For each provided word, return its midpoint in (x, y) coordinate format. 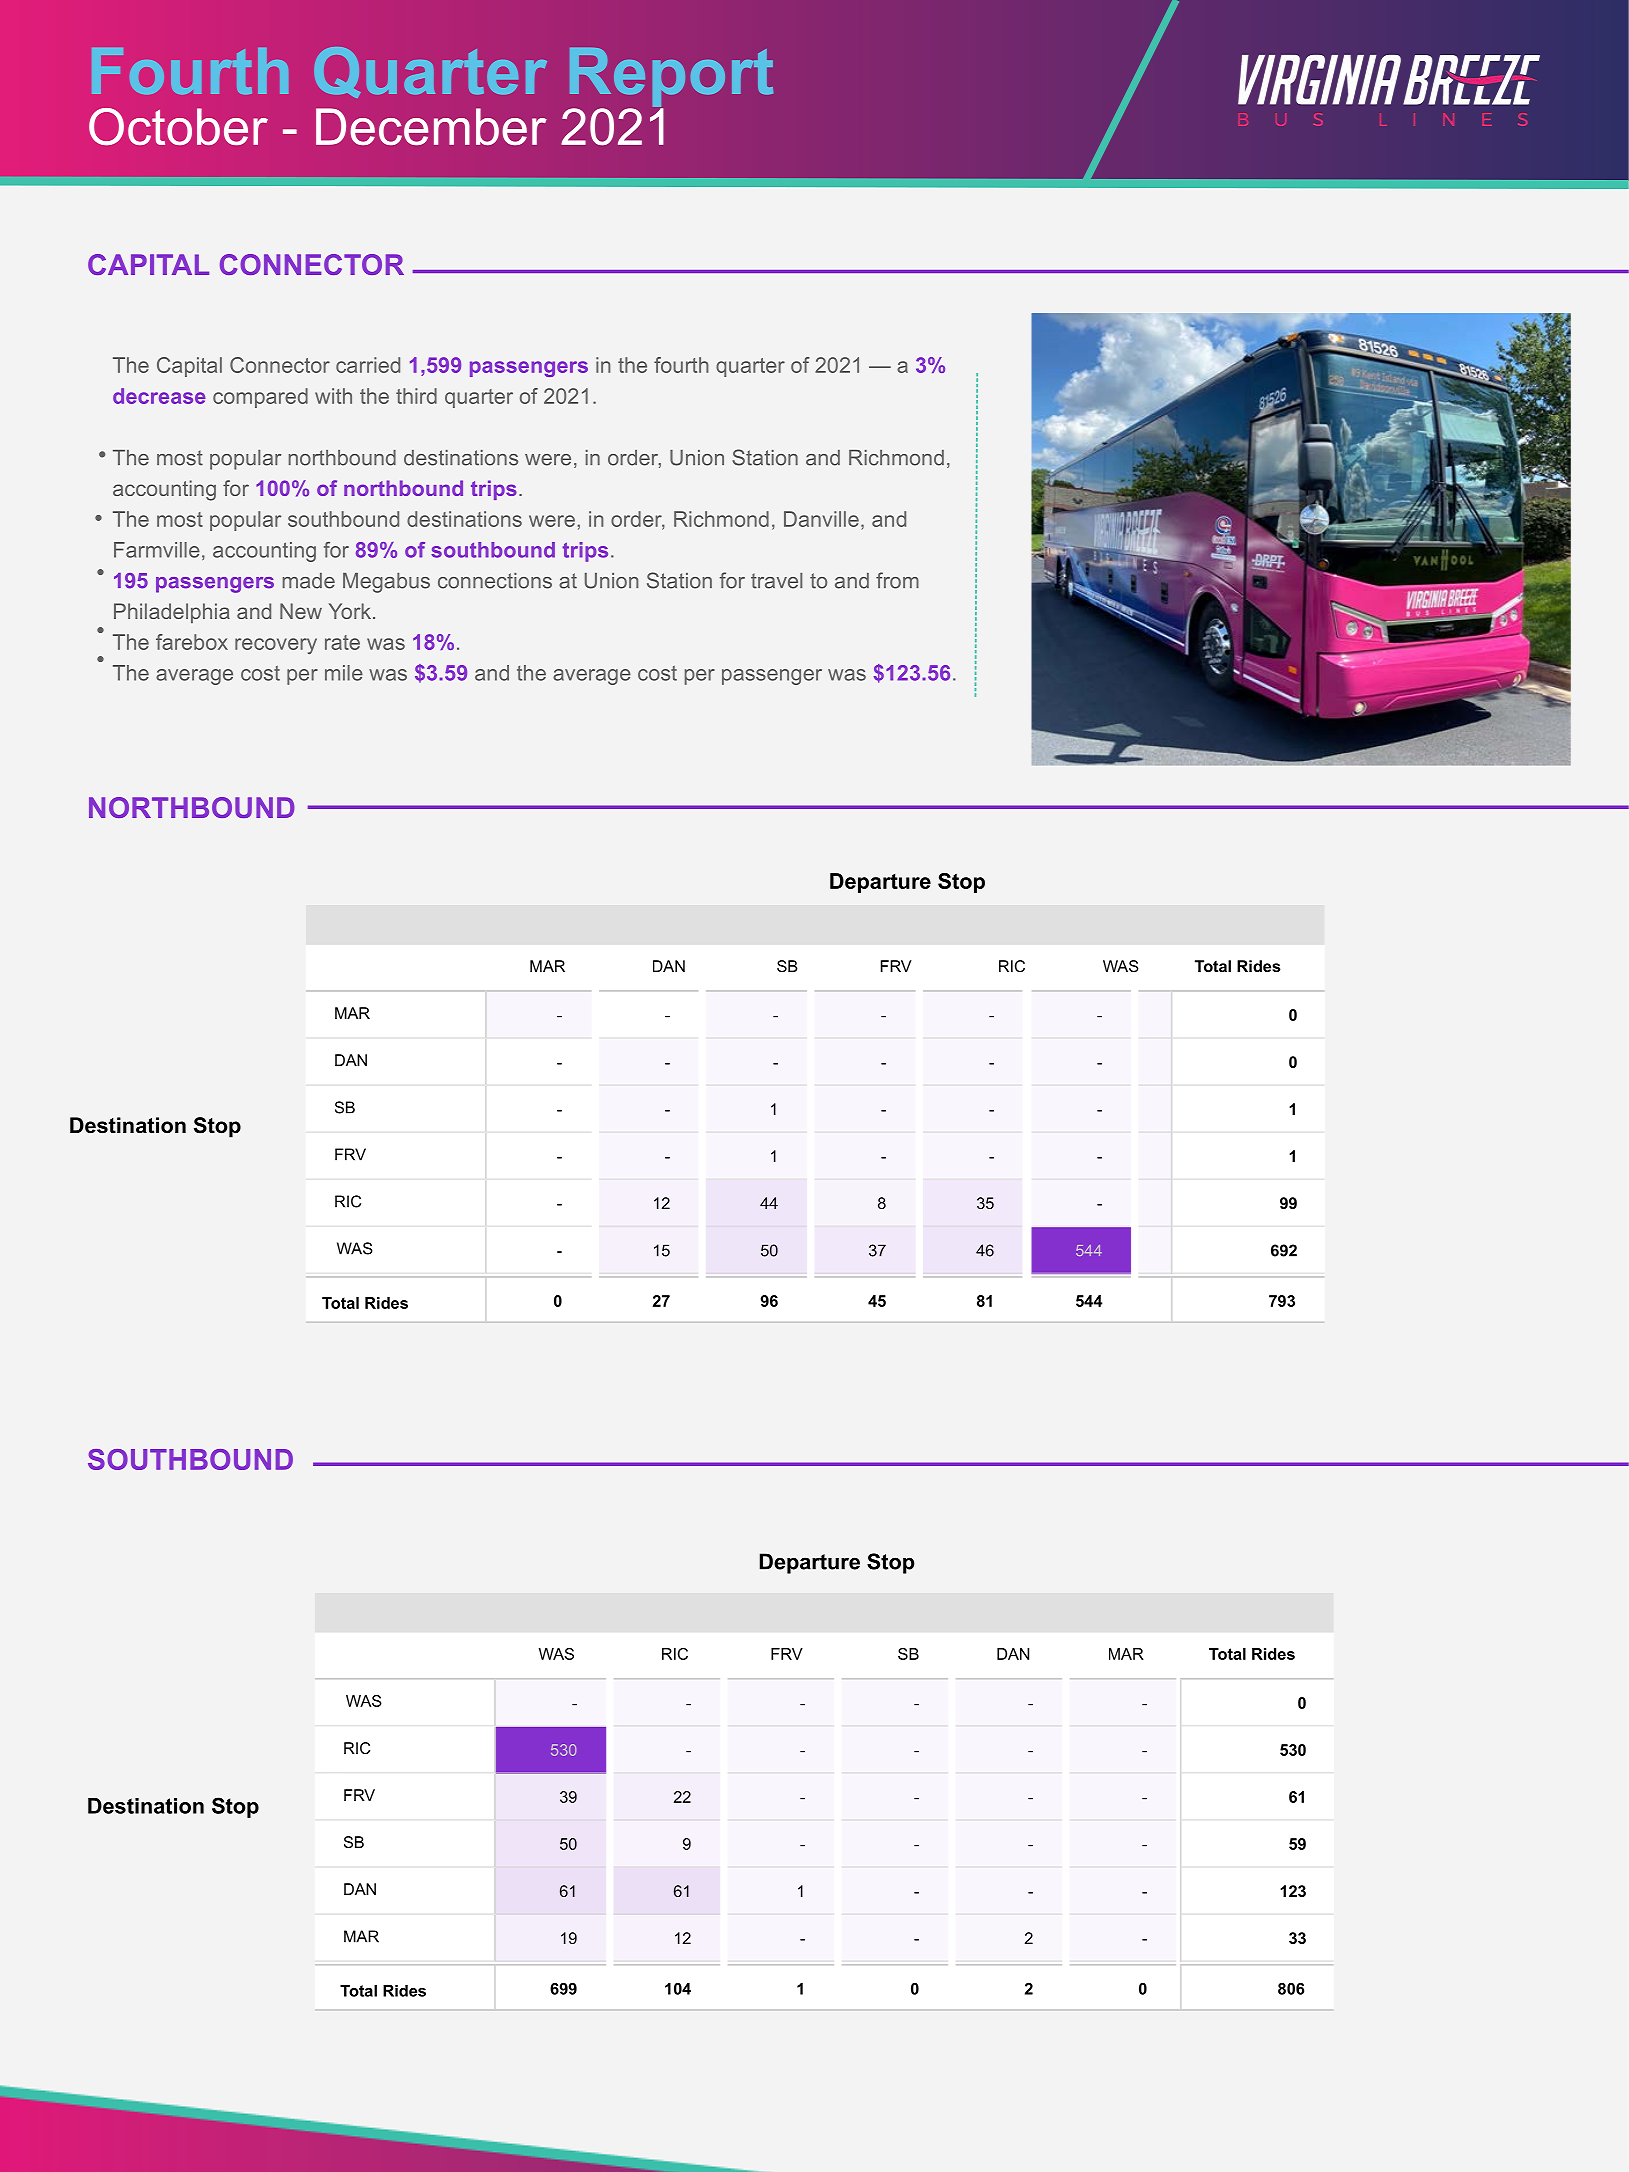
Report (671, 78)
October (178, 127)
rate (342, 642)
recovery (276, 646)
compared (260, 398)
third (416, 396)
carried (368, 365)
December (431, 126)
